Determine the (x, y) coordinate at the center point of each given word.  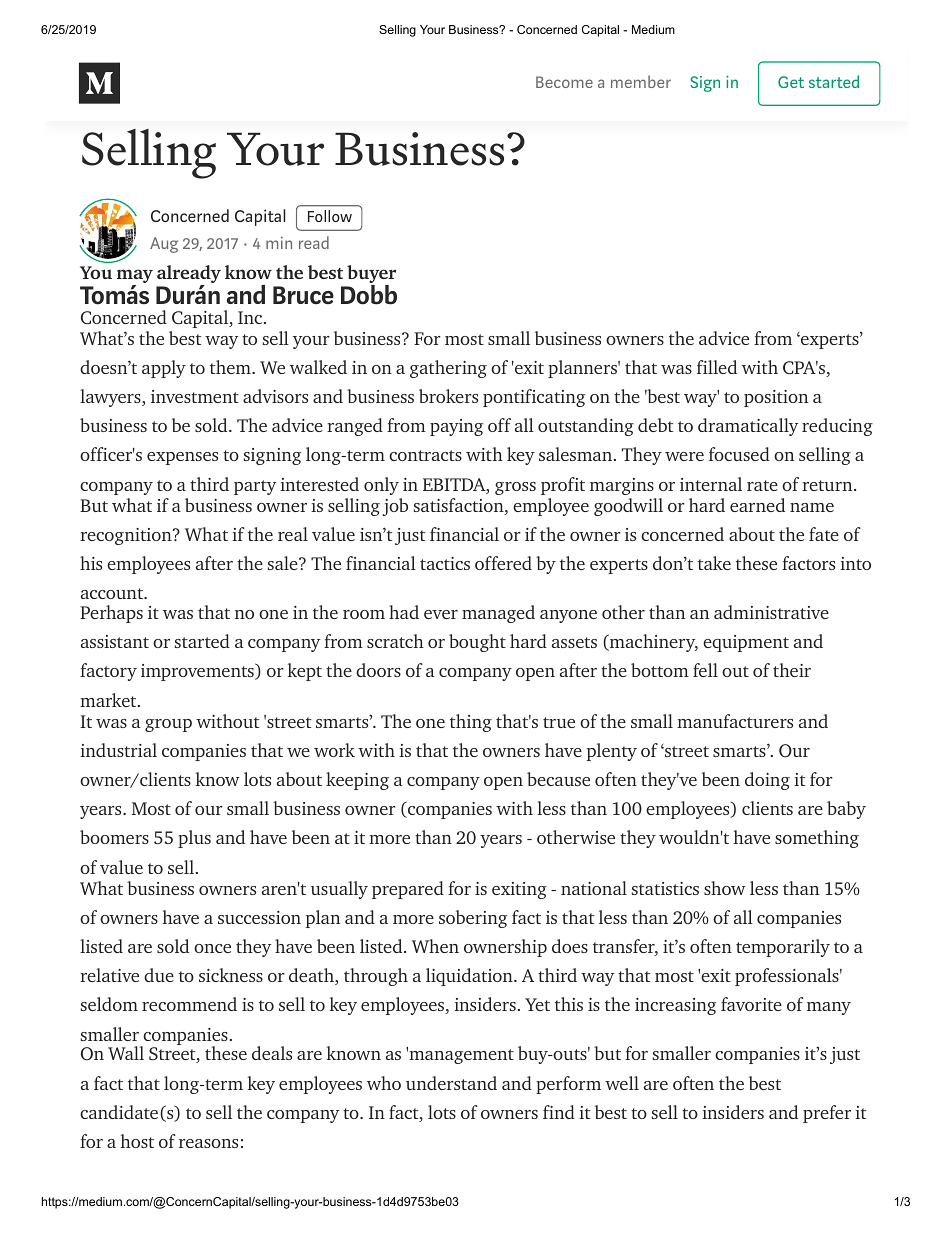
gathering (448, 369)
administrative (771, 612)
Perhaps (111, 614)
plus (194, 839)
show (725, 888)
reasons (208, 1143)
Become (564, 82)
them (231, 367)
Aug (164, 245)
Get (791, 82)
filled (717, 367)
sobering (473, 919)
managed (498, 614)
